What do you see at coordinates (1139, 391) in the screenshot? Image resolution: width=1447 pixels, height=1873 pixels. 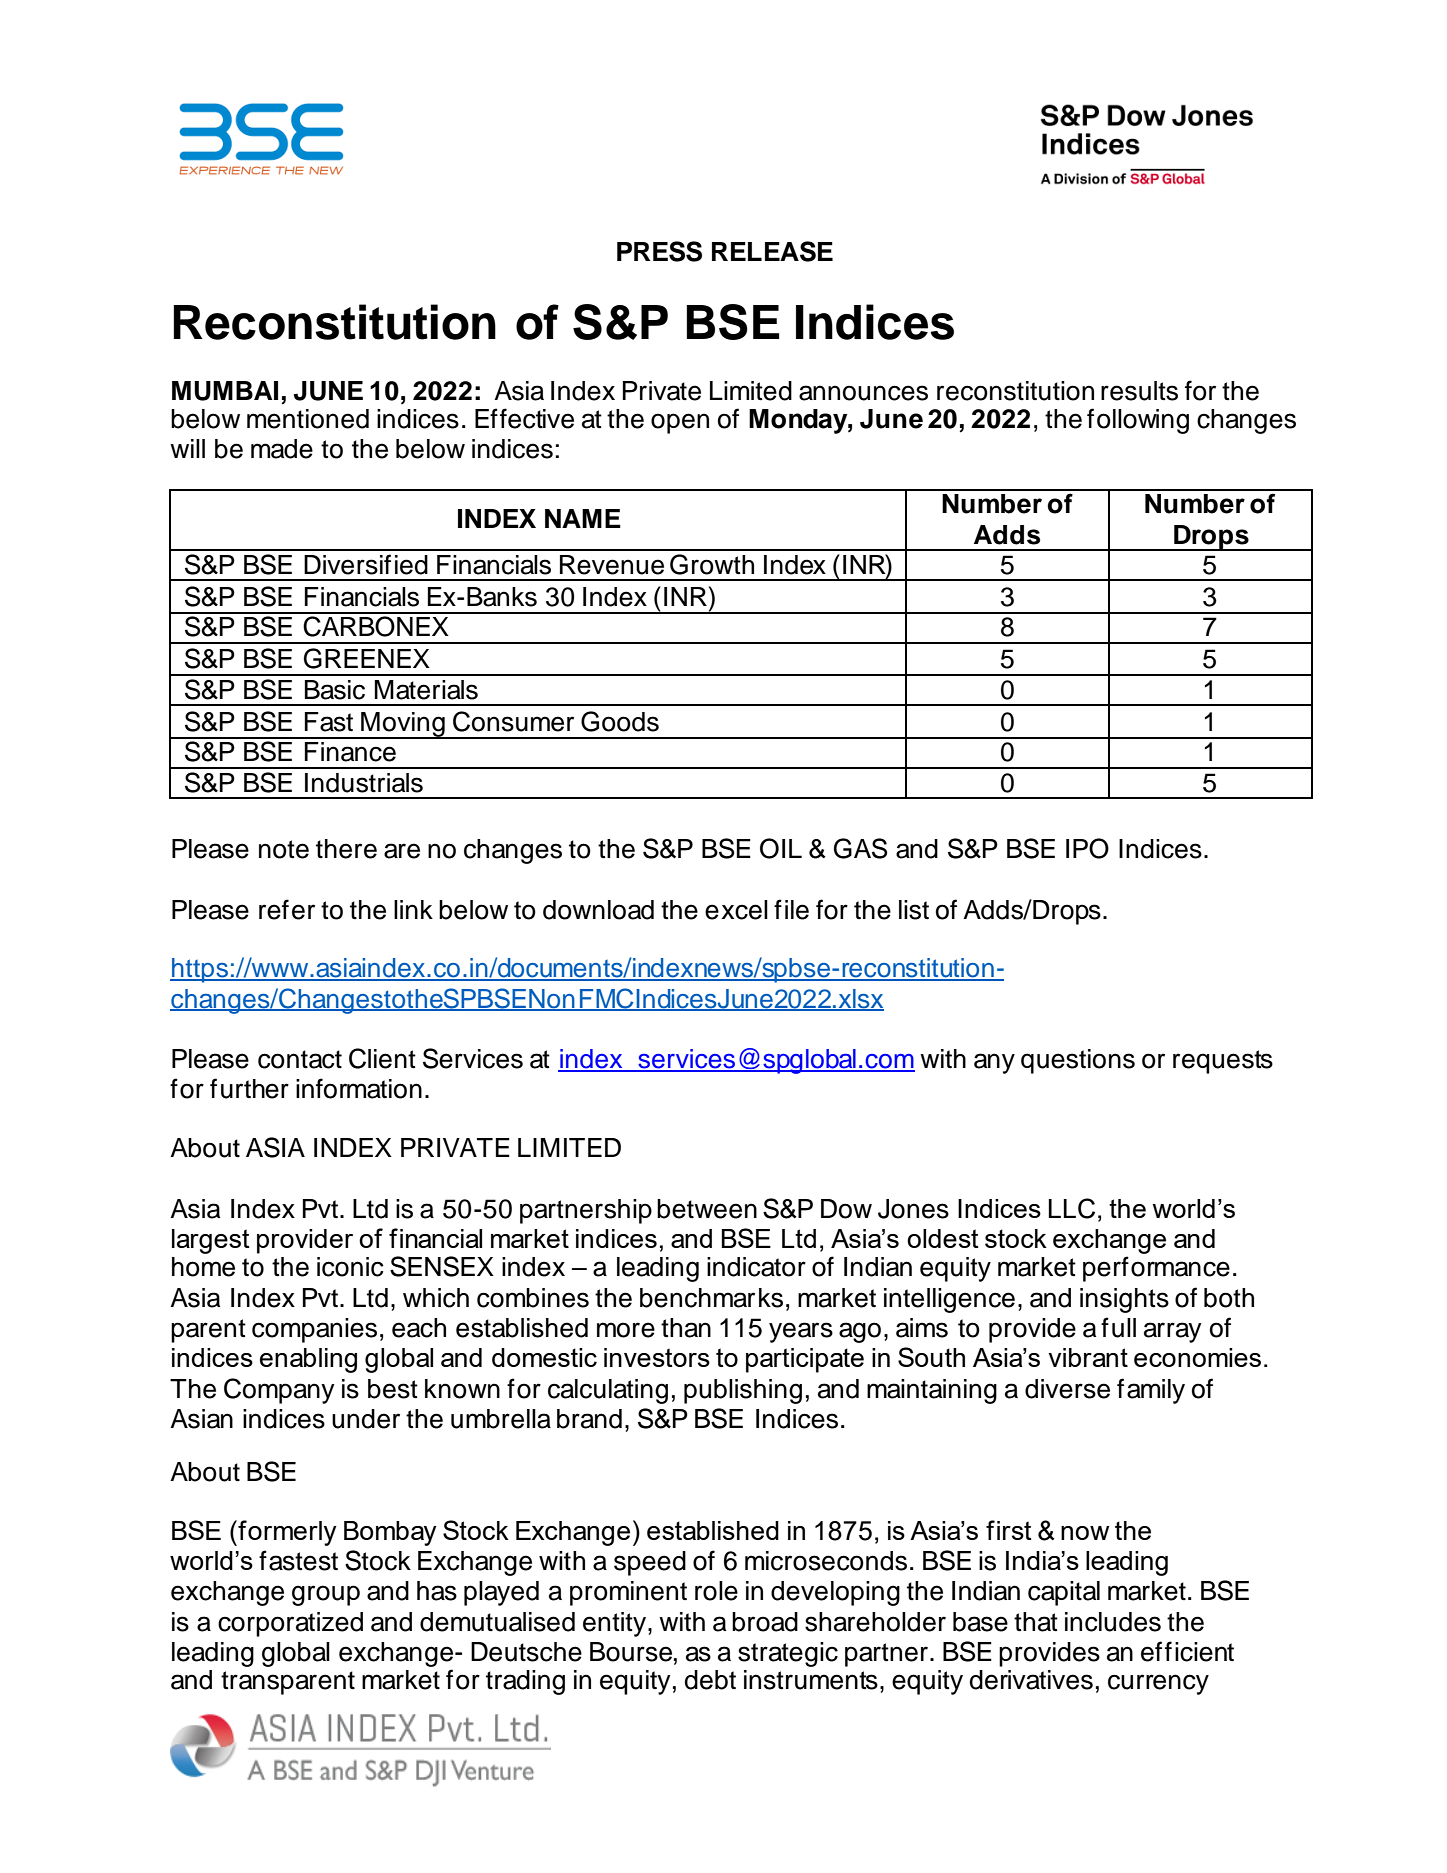 I see `results` at bounding box center [1139, 391].
